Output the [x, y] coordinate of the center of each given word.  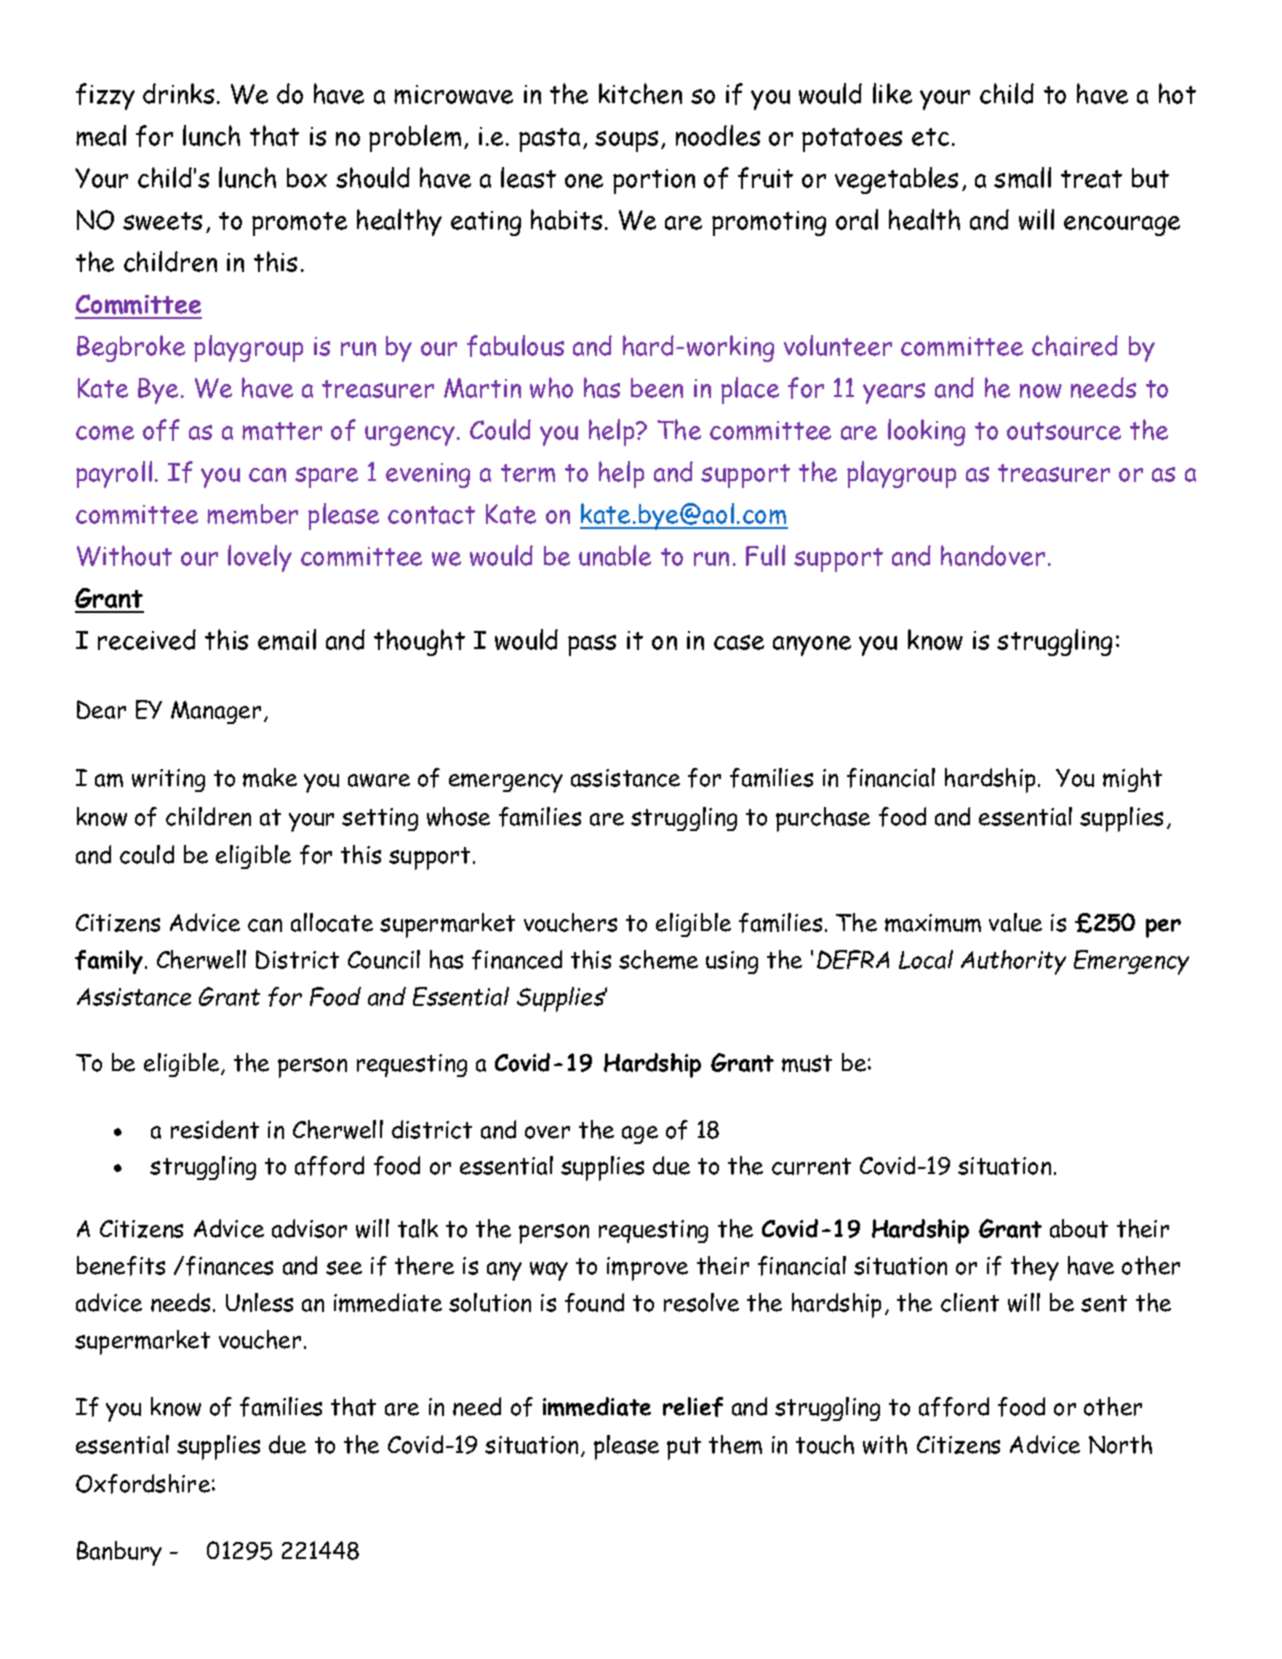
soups [626, 141]
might [1132, 780]
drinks [178, 93]
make [270, 777]
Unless [259, 1302]
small [1022, 177]
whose [458, 816]
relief [693, 1407]
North [1120, 1444]
